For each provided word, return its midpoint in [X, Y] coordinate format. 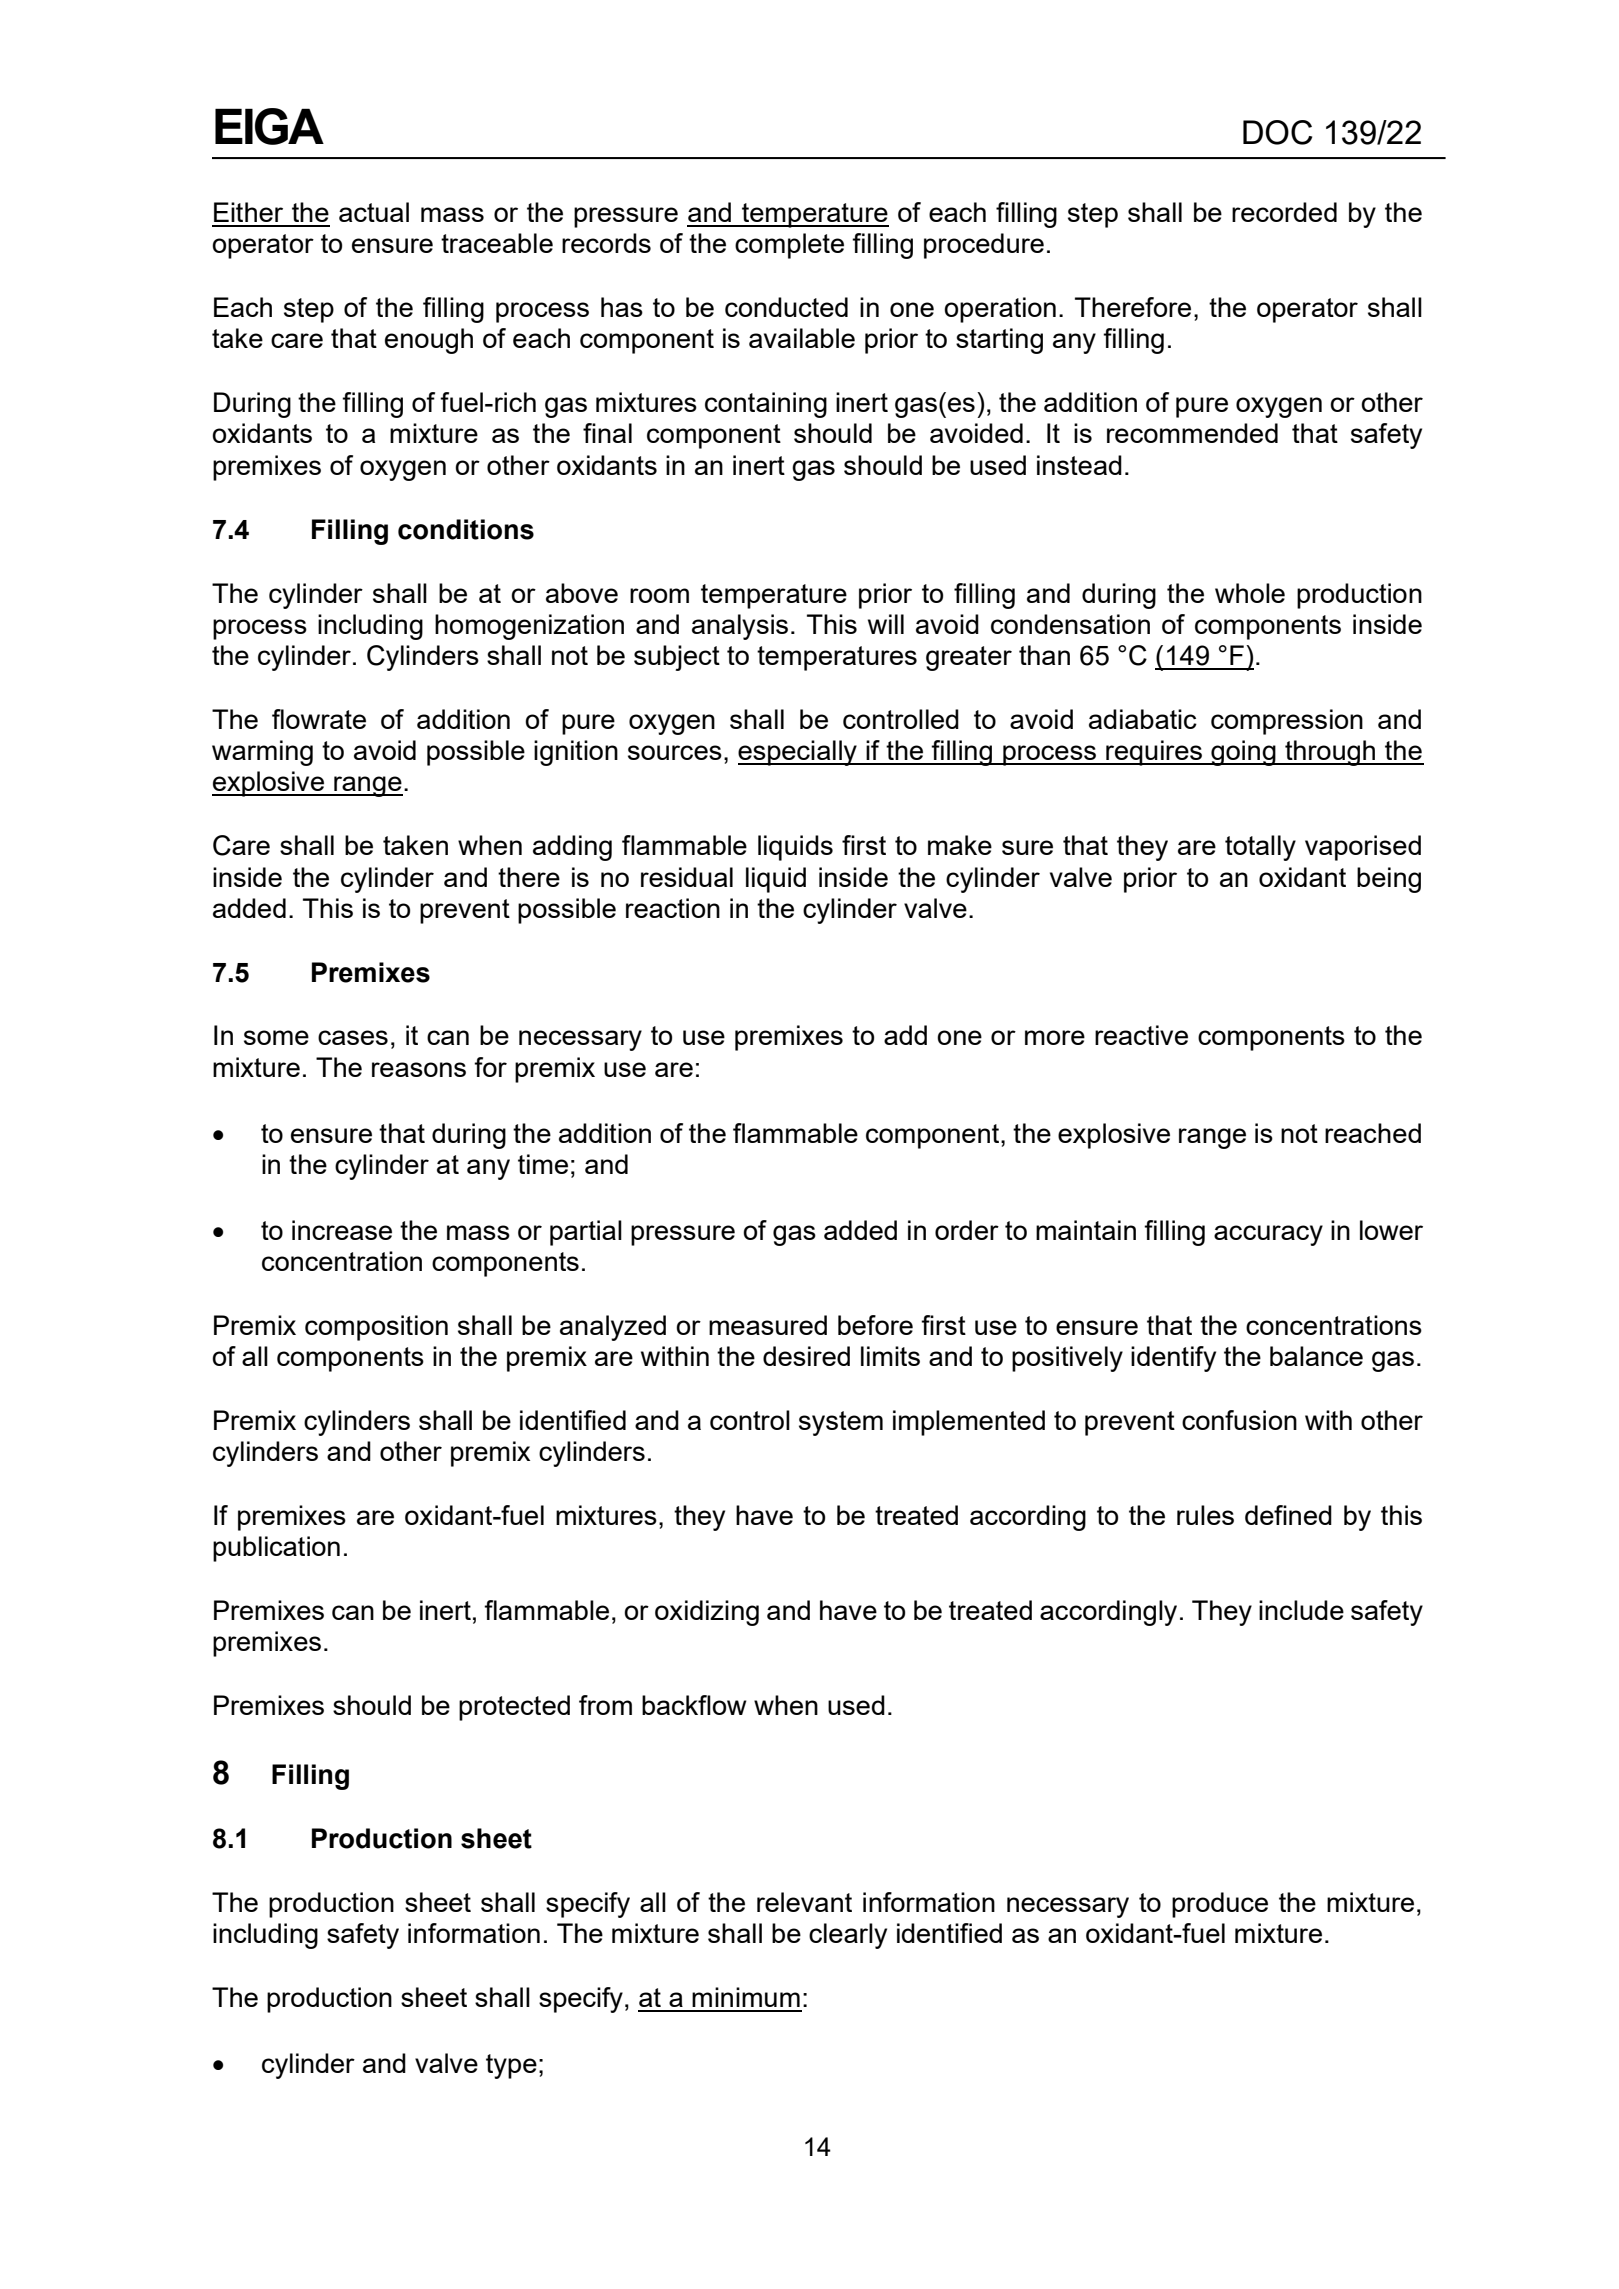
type [511, 2066]
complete [789, 246]
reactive [1141, 1035]
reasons [419, 1069]
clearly [848, 1936]
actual [374, 212]
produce [1220, 1905]
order [967, 1230]
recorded [1284, 212]
